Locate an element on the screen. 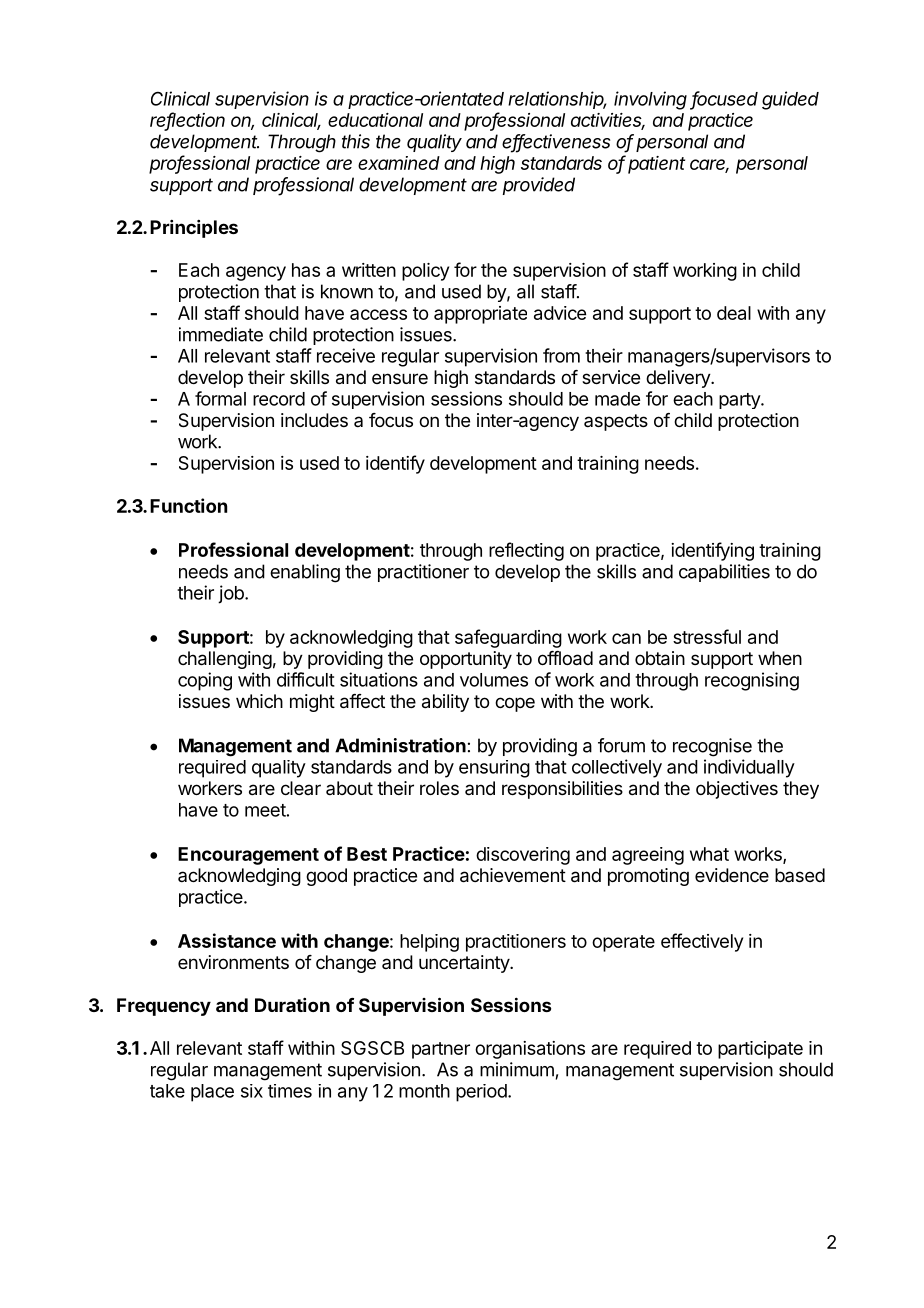 This screenshot has width=924, height=1308. six is located at coordinates (252, 1091).
